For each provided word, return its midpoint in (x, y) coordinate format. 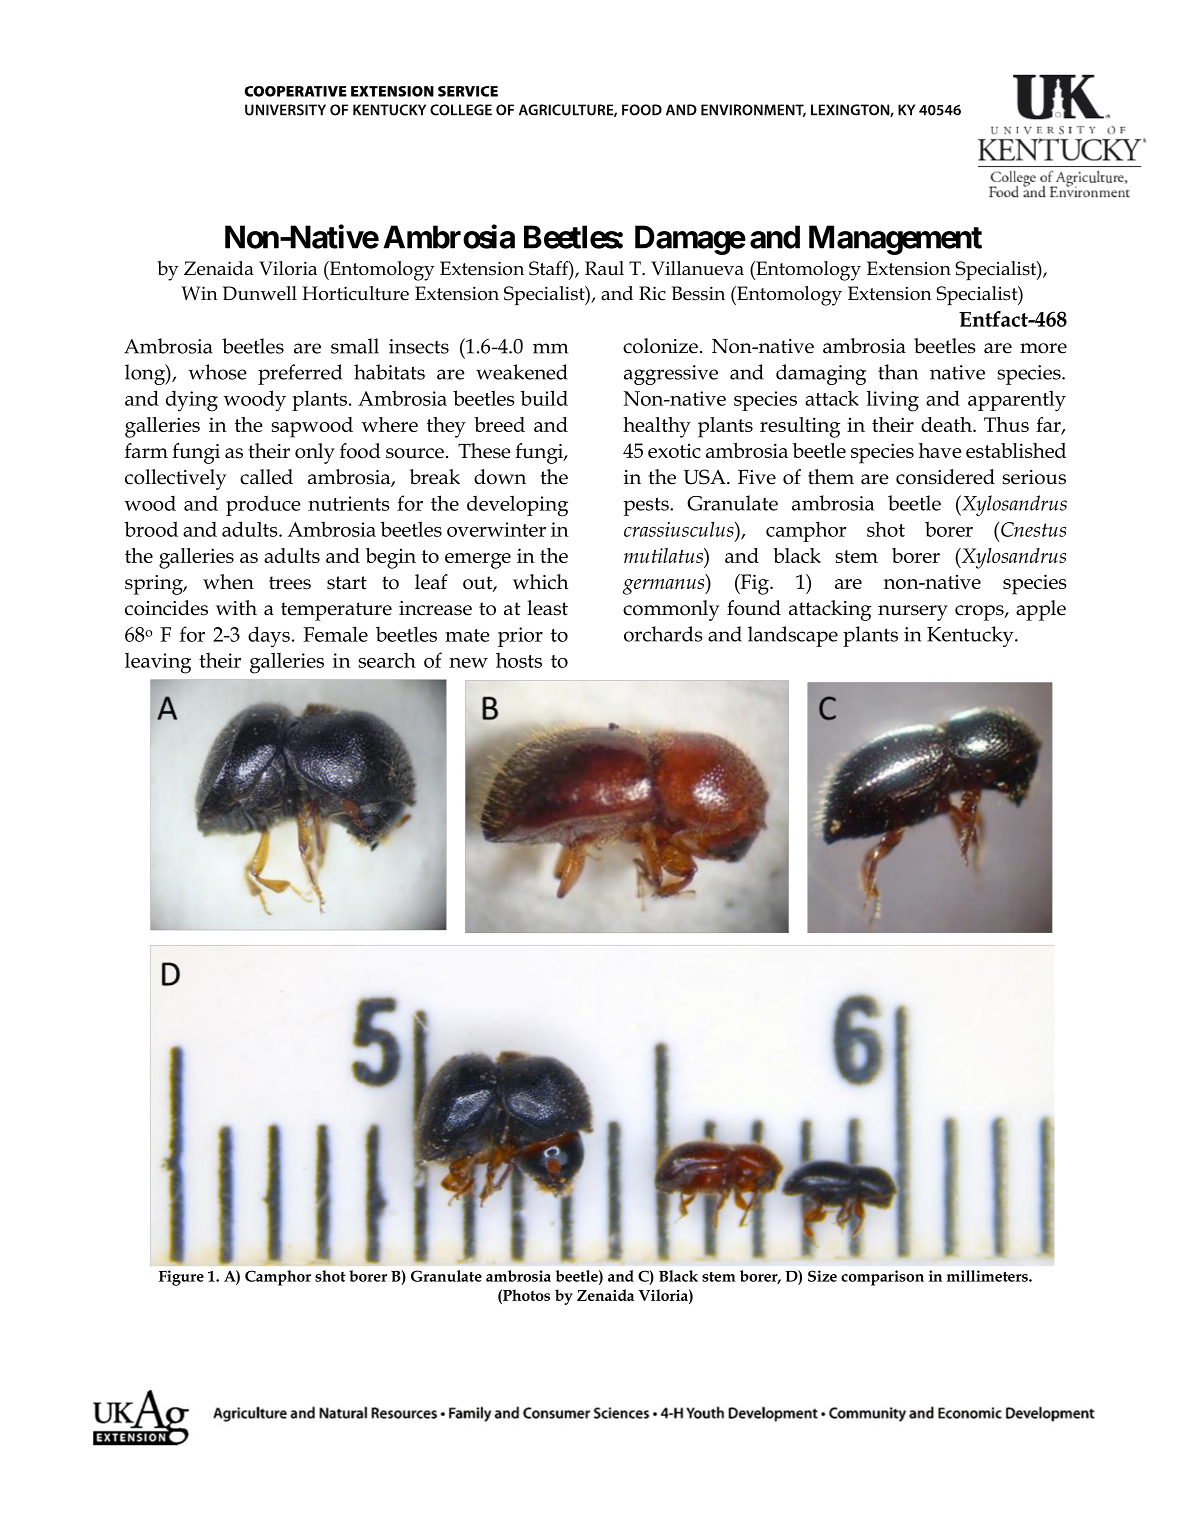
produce (263, 505)
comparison (882, 1278)
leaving (158, 663)
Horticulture (355, 293)
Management (895, 240)
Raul (604, 268)
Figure (181, 1278)
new (468, 663)
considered (945, 477)
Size (822, 1276)
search (387, 660)
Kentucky (971, 636)
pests (647, 506)
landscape (793, 636)
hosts (519, 660)
